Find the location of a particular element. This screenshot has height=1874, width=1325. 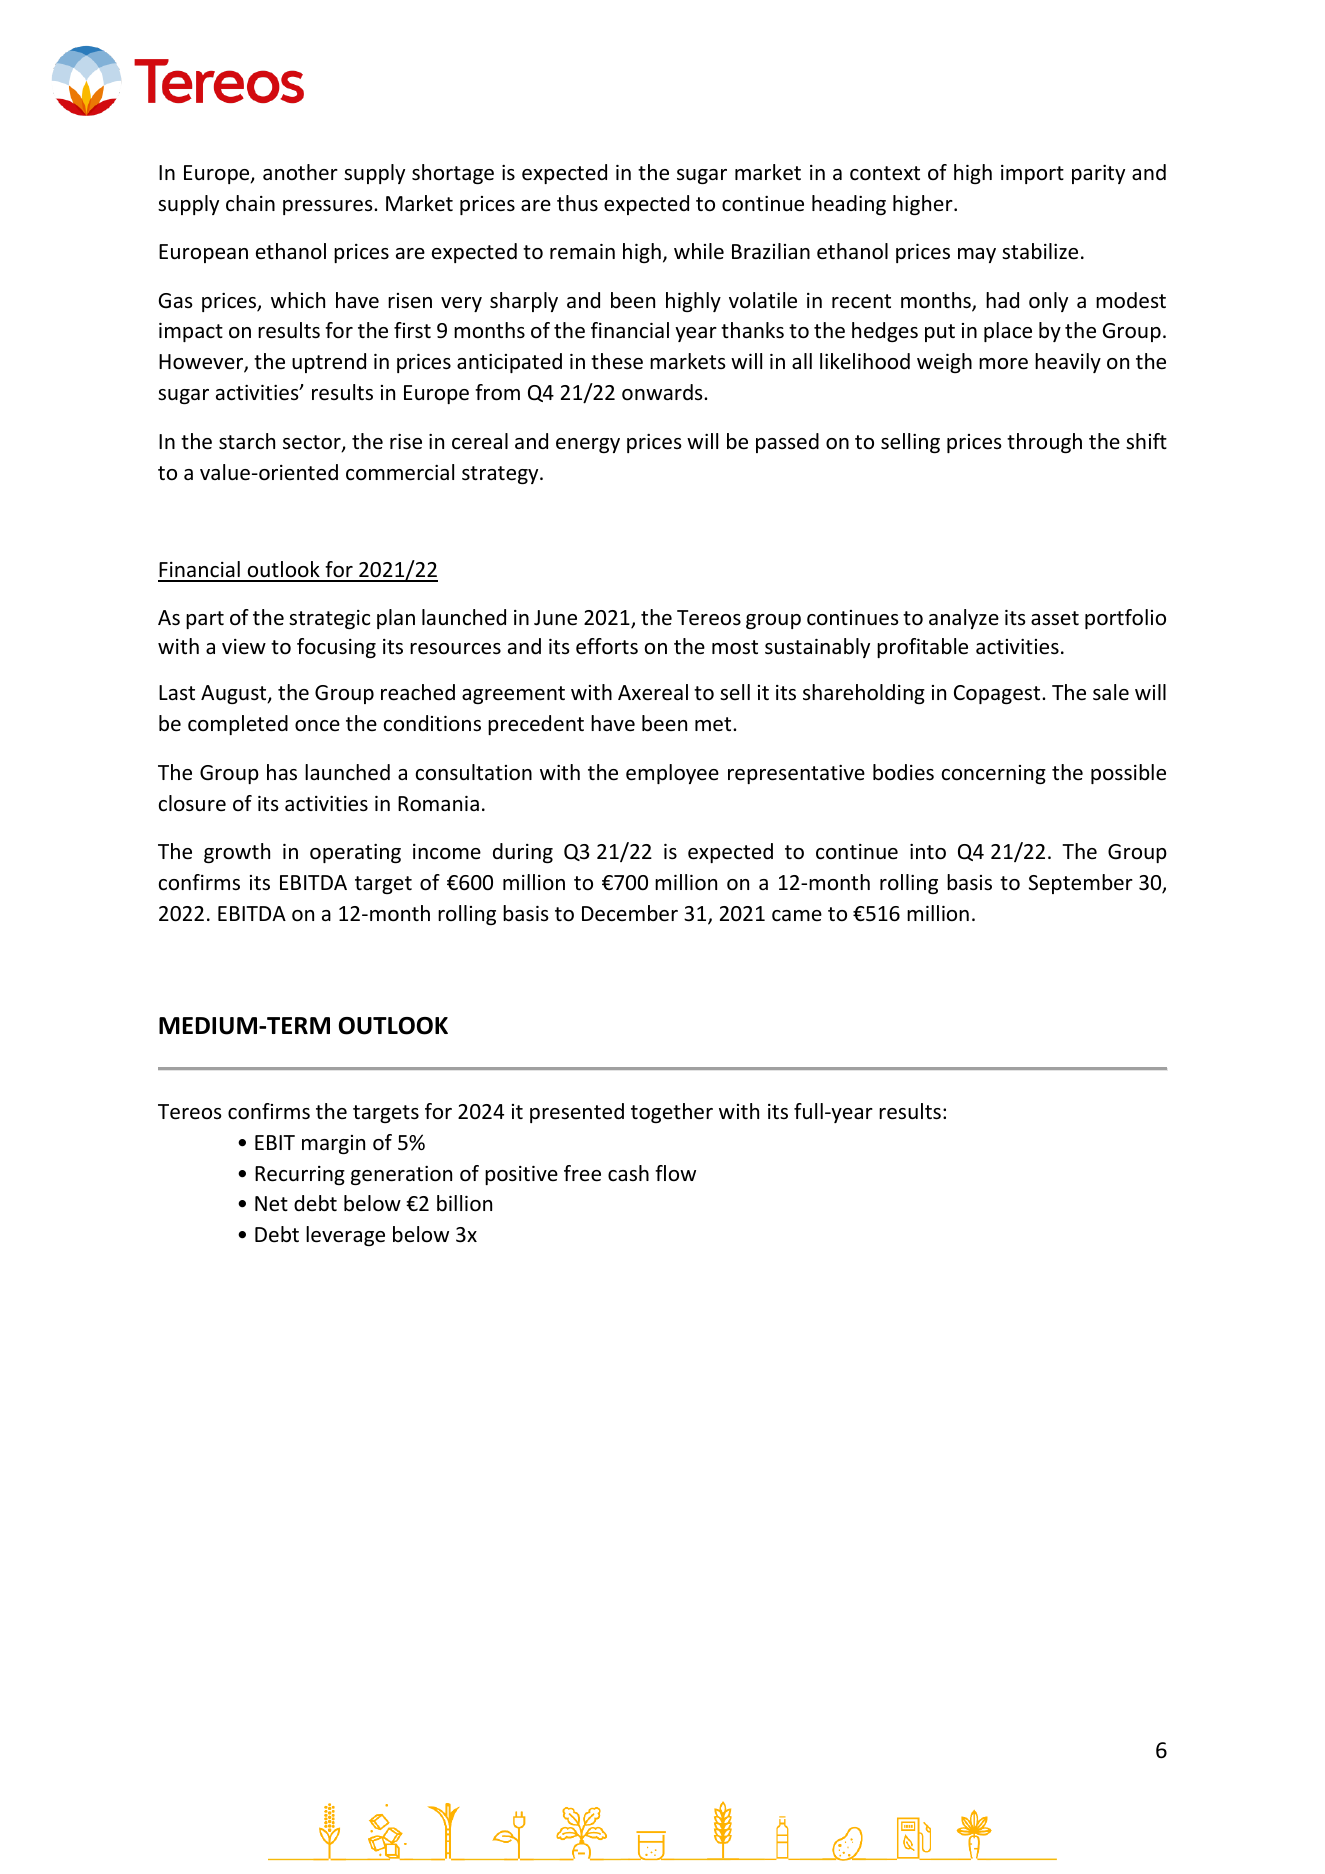

pressures is located at coordinates (329, 207).
